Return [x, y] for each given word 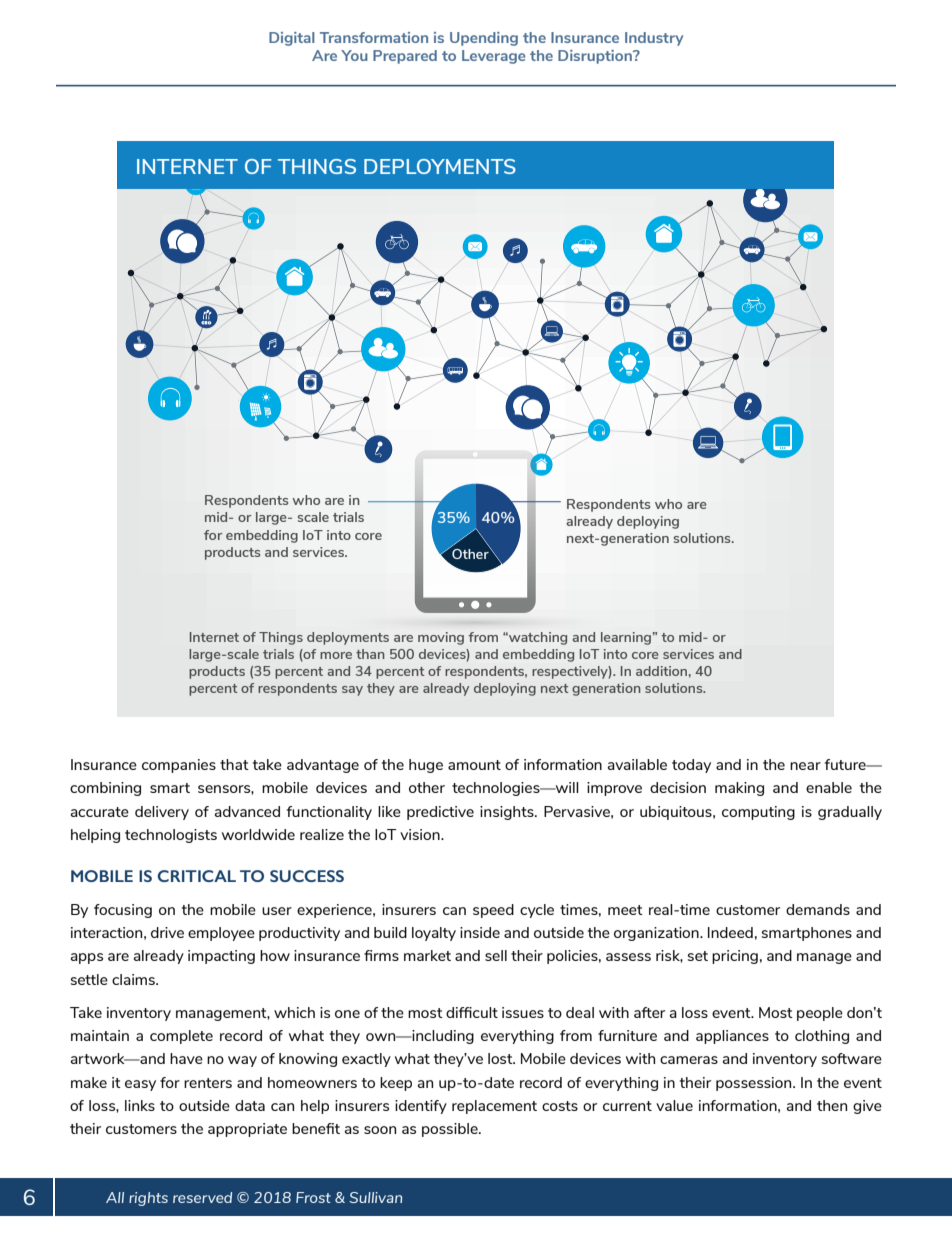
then [832, 1105]
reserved [202, 1197]
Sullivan [375, 1197]
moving [441, 638]
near [805, 766]
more [336, 655]
